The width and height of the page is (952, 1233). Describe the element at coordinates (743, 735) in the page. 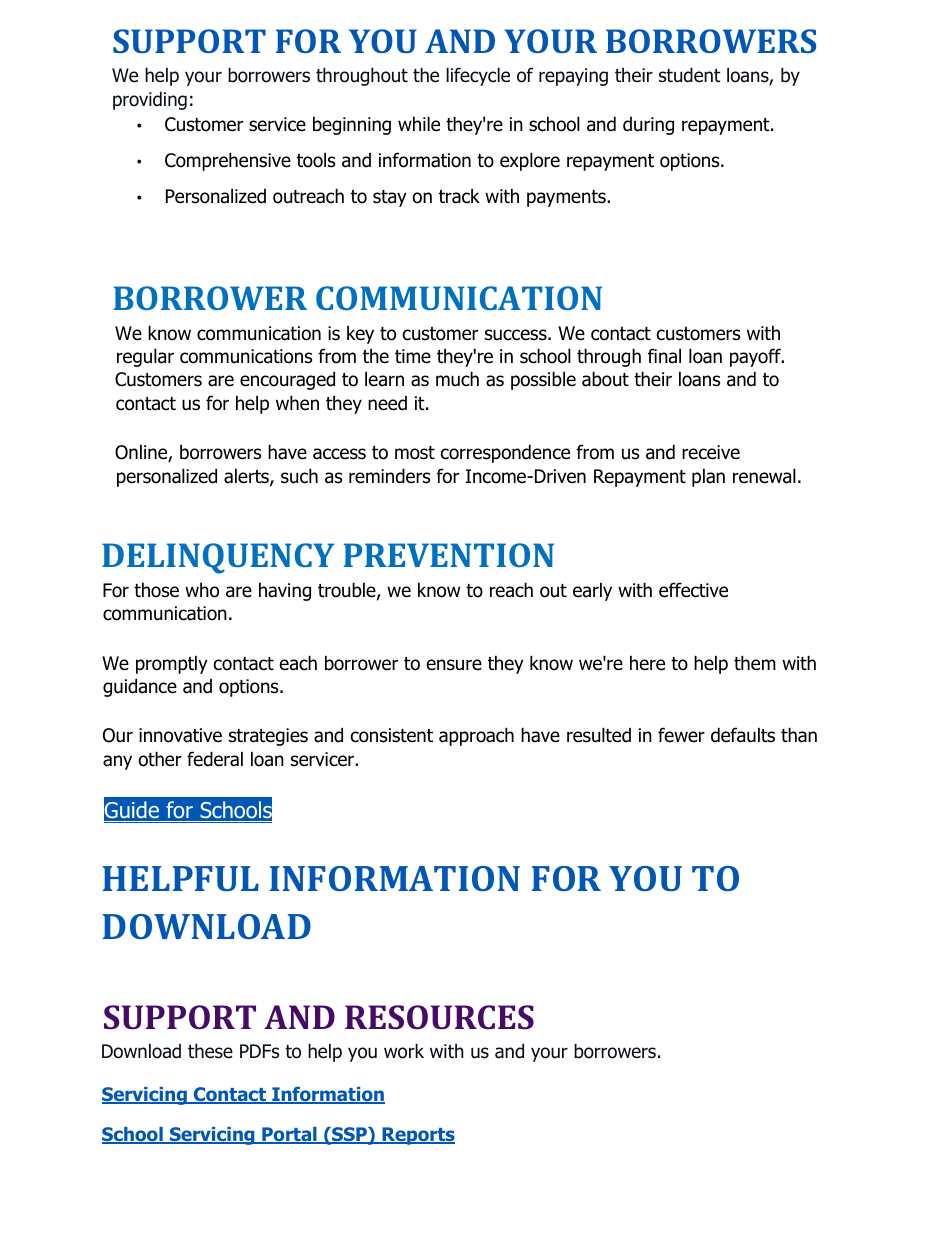

I see `defaults` at that location.
